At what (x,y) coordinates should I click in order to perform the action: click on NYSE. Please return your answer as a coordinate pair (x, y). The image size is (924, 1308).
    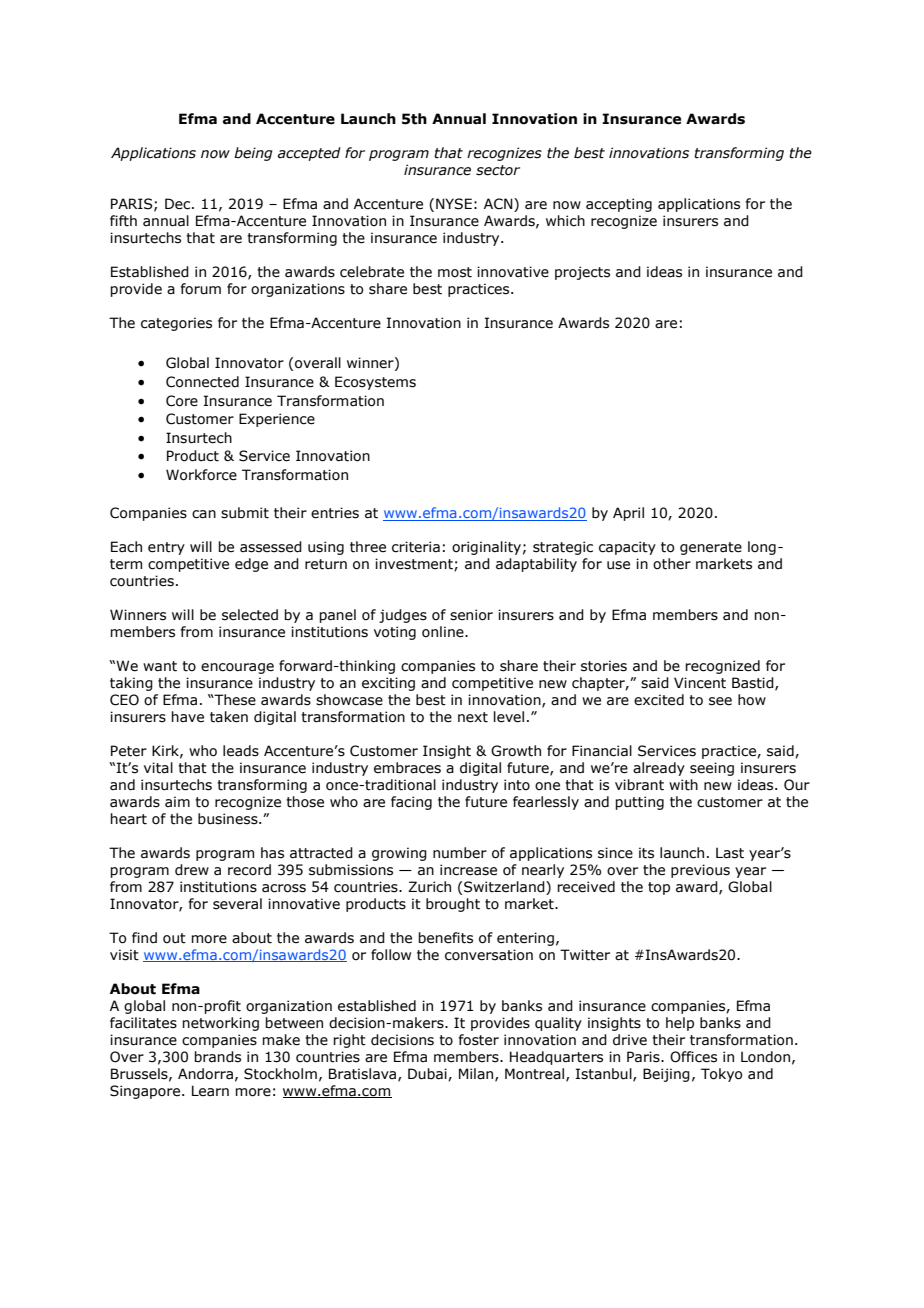
    Looking at the image, I should click on (454, 204).
